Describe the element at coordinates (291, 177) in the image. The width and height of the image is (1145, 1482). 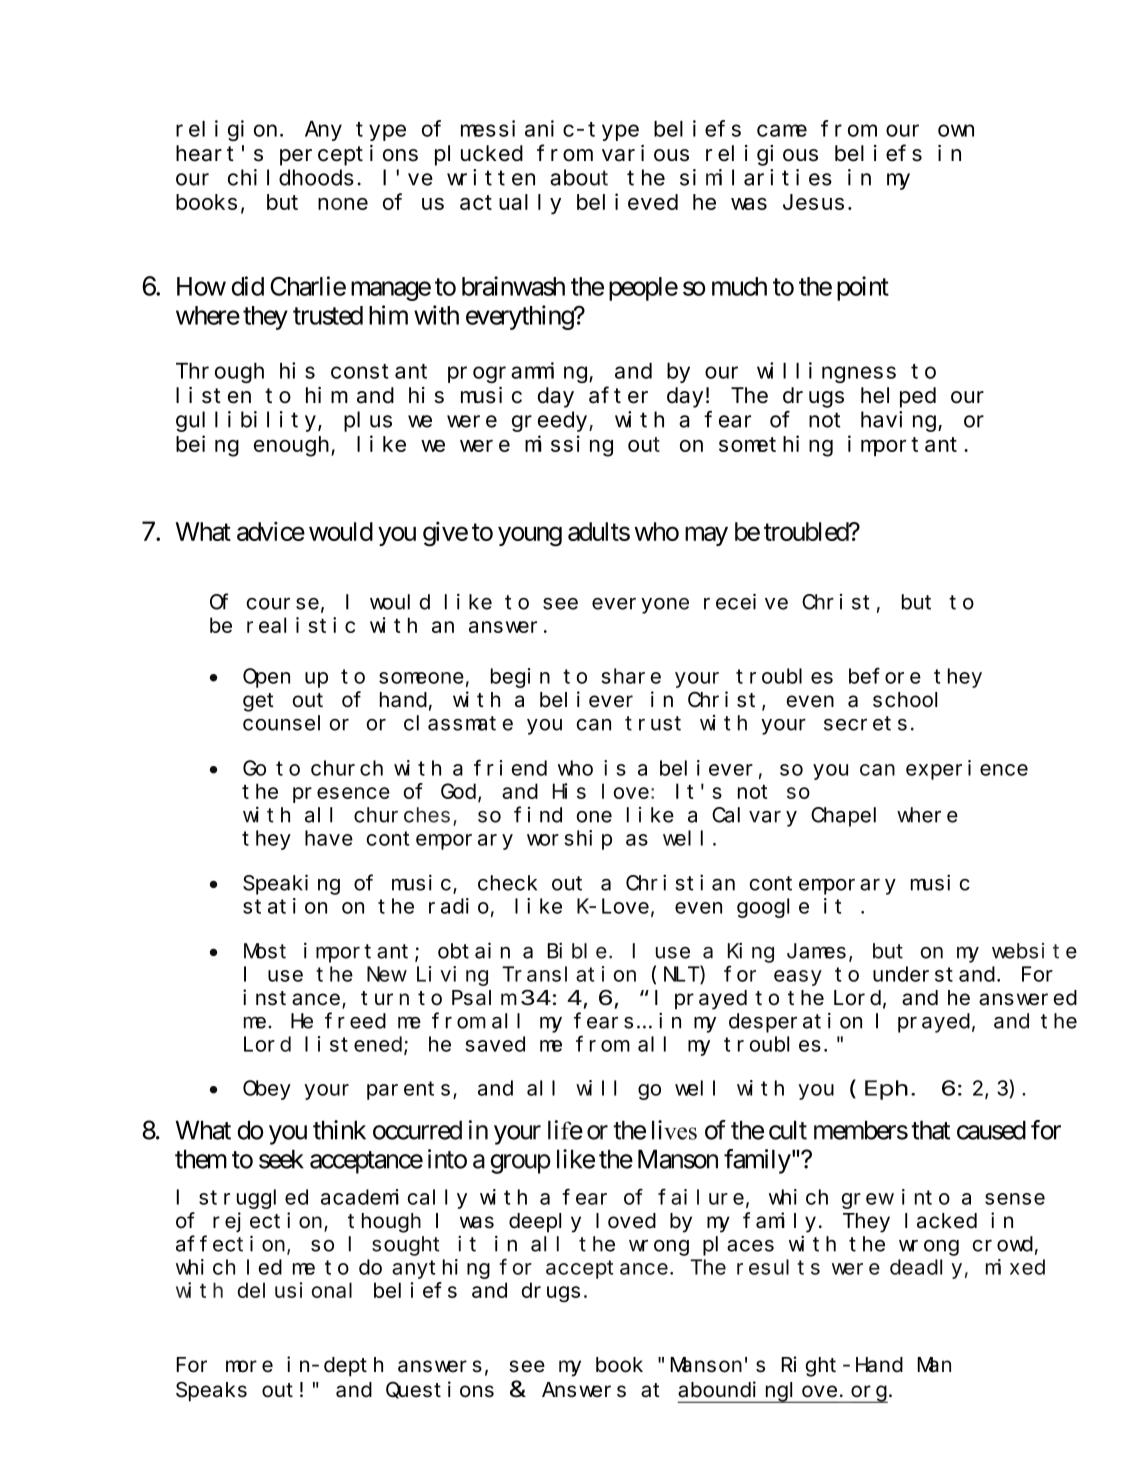
I see `childhoods` at that location.
